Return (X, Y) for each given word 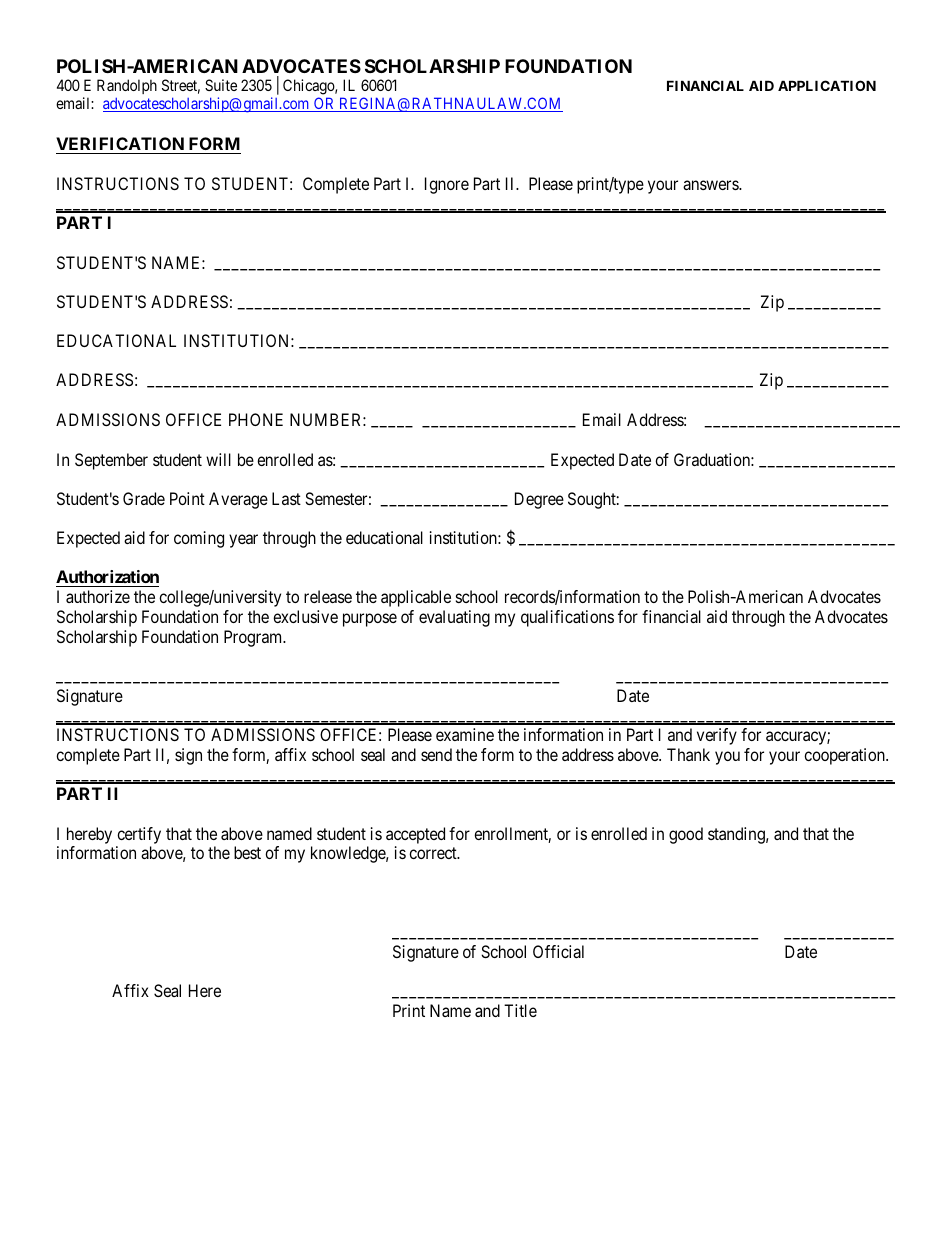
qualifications (567, 618)
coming (199, 539)
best (247, 852)
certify (139, 835)
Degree (539, 500)
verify (717, 736)
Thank (688, 754)
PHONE (256, 419)
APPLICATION (827, 85)
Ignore (447, 185)
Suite (221, 85)
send (436, 754)
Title (520, 1010)
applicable (416, 598)
